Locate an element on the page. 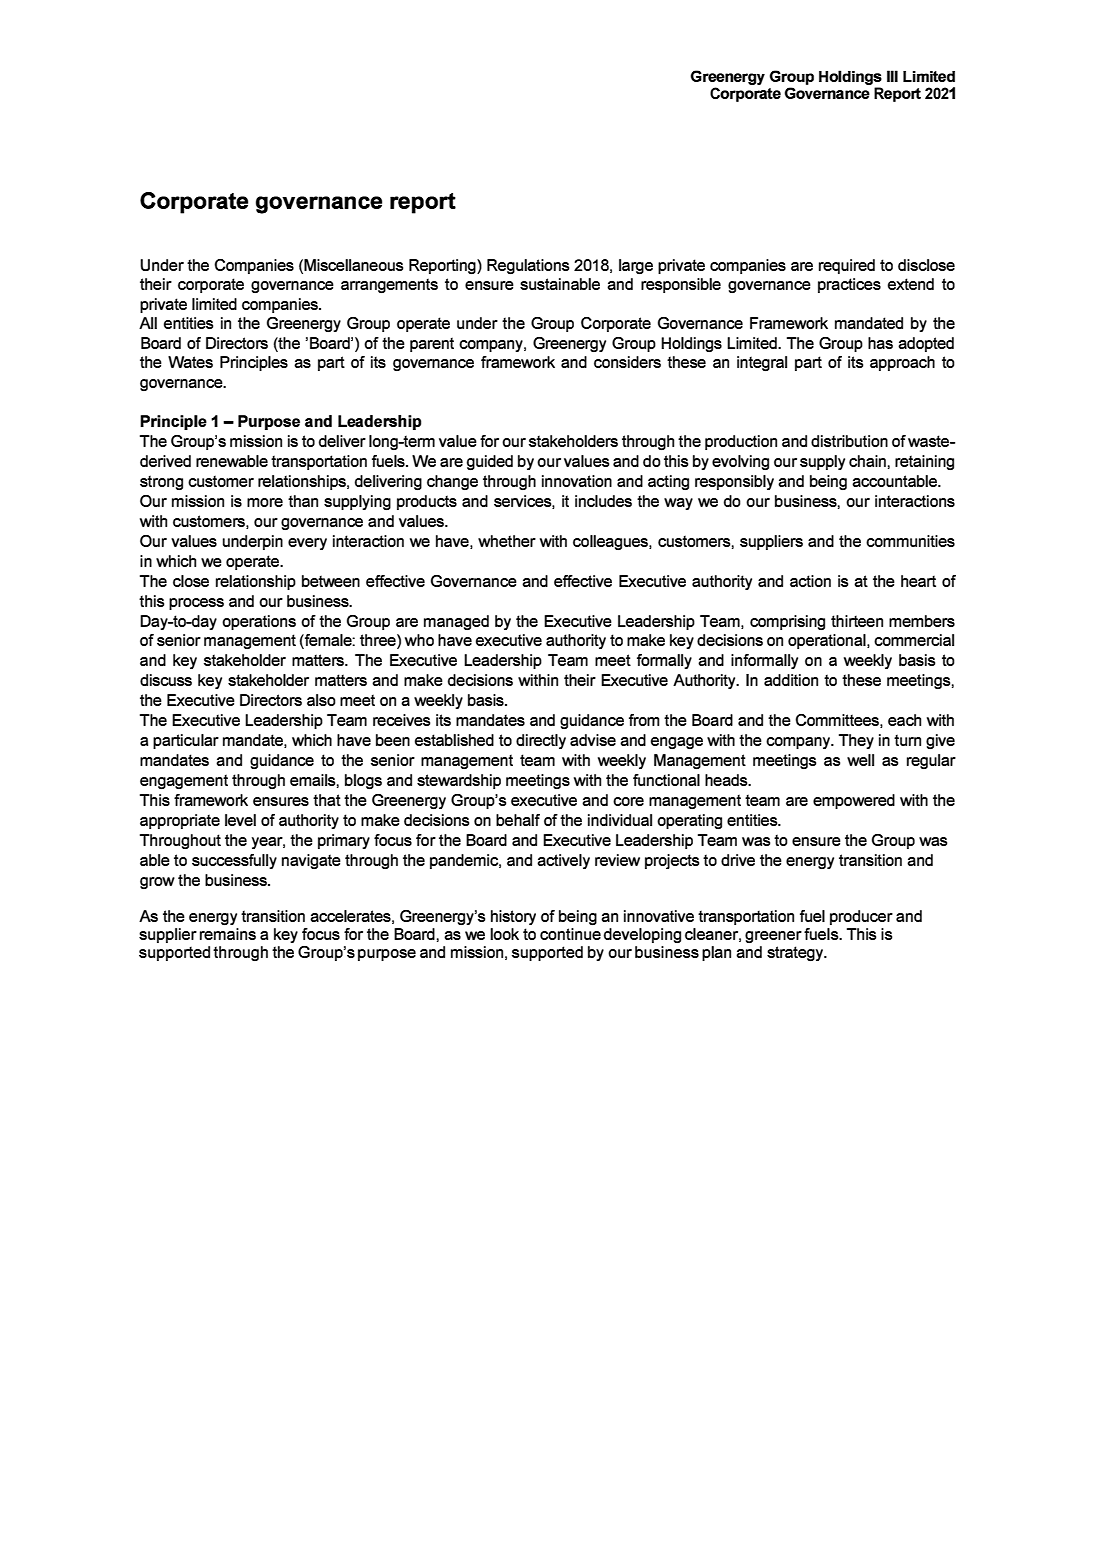  communities is located at coordinates (910, 541).
